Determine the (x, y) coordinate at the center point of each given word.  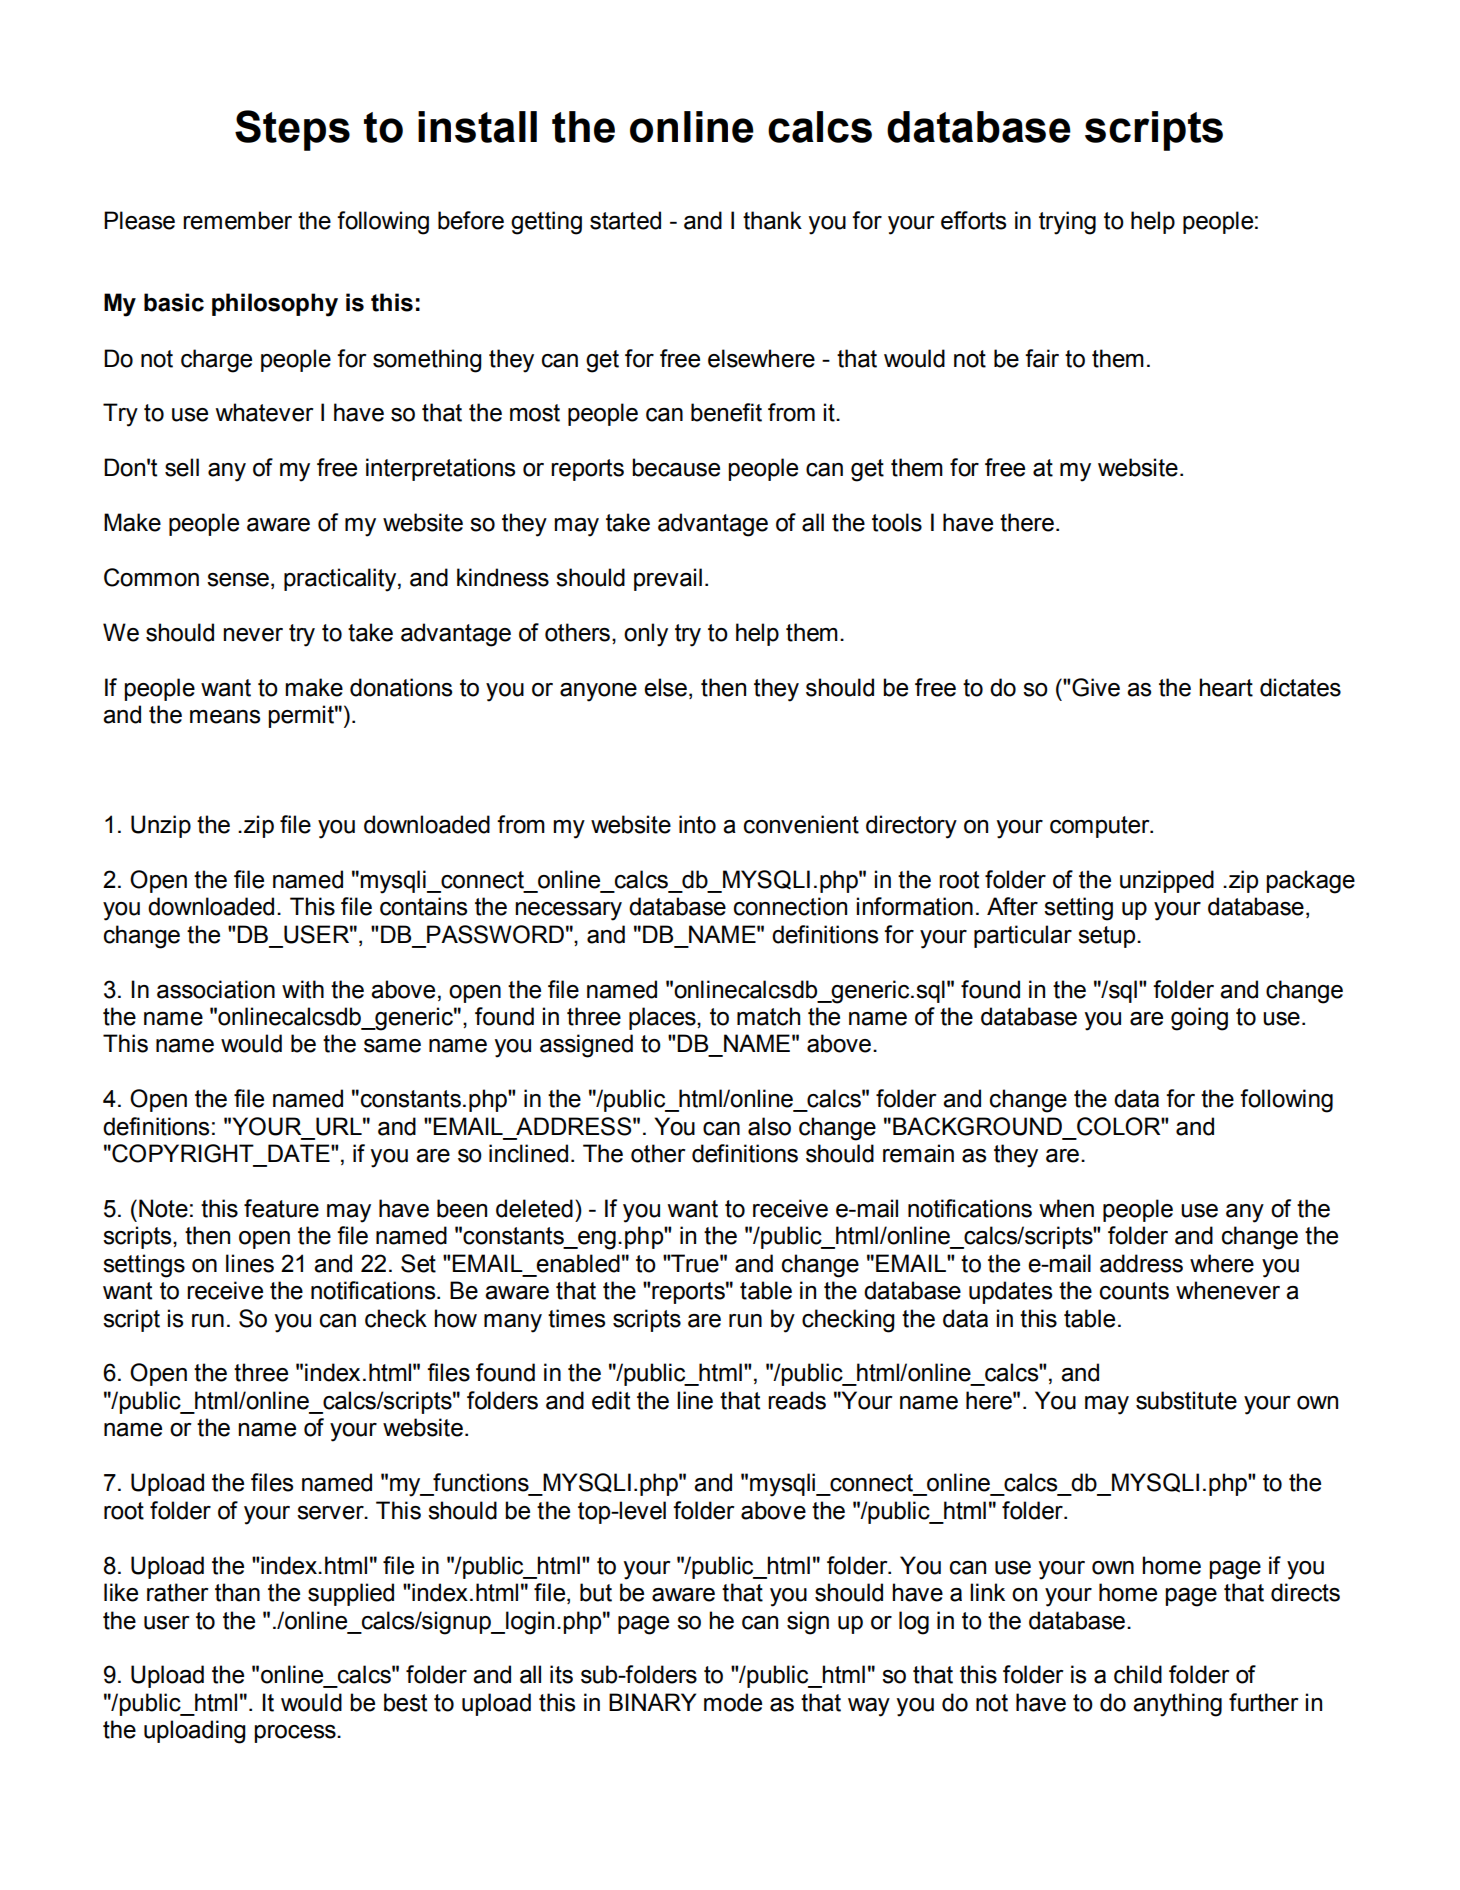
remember (237, 220)
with (303, 989)
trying (1067, 223)
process (296, 1734)
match (768, 1016)
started (625, 220)
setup (1108, 937)
